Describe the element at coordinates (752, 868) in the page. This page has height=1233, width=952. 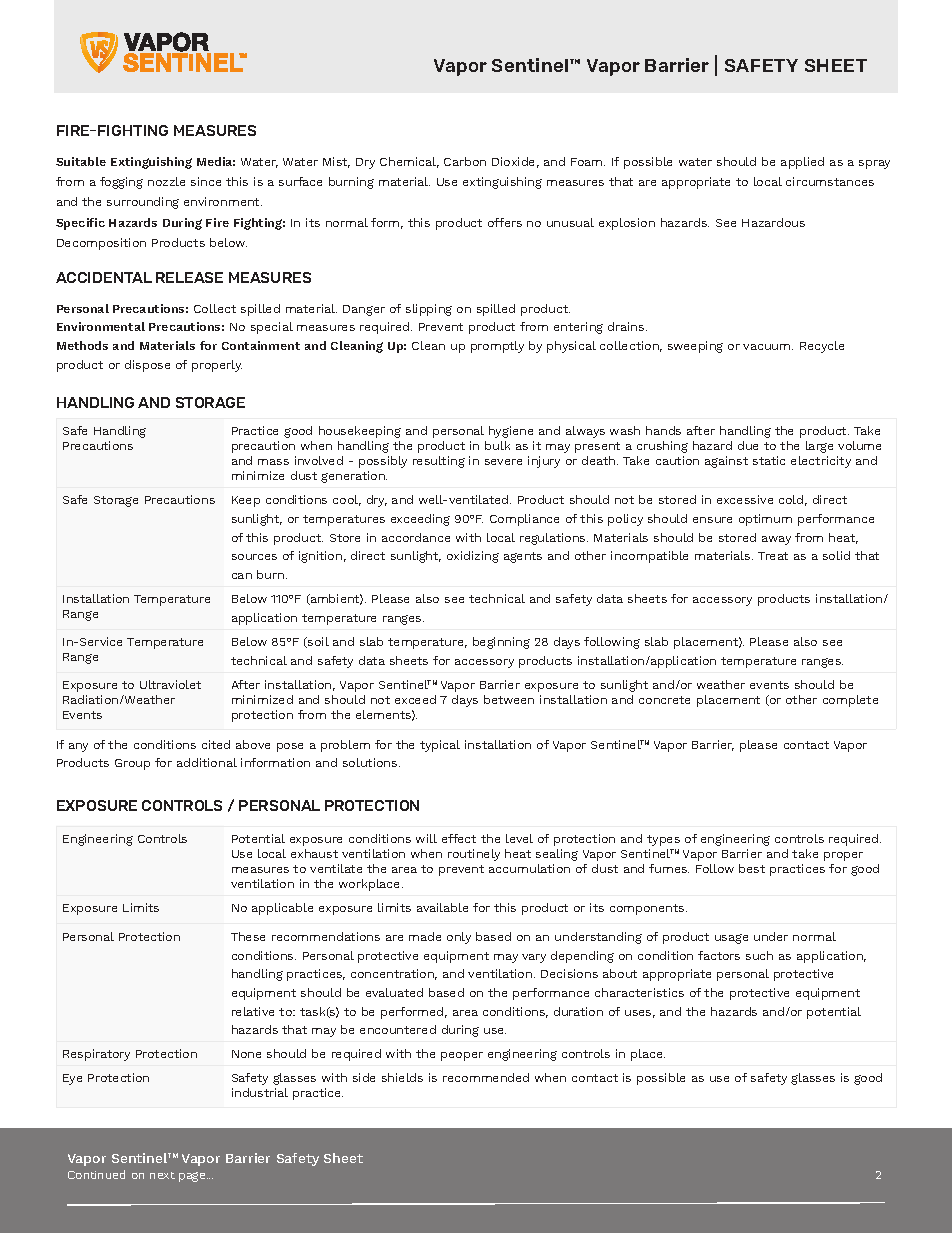
I see `best` at that location.
